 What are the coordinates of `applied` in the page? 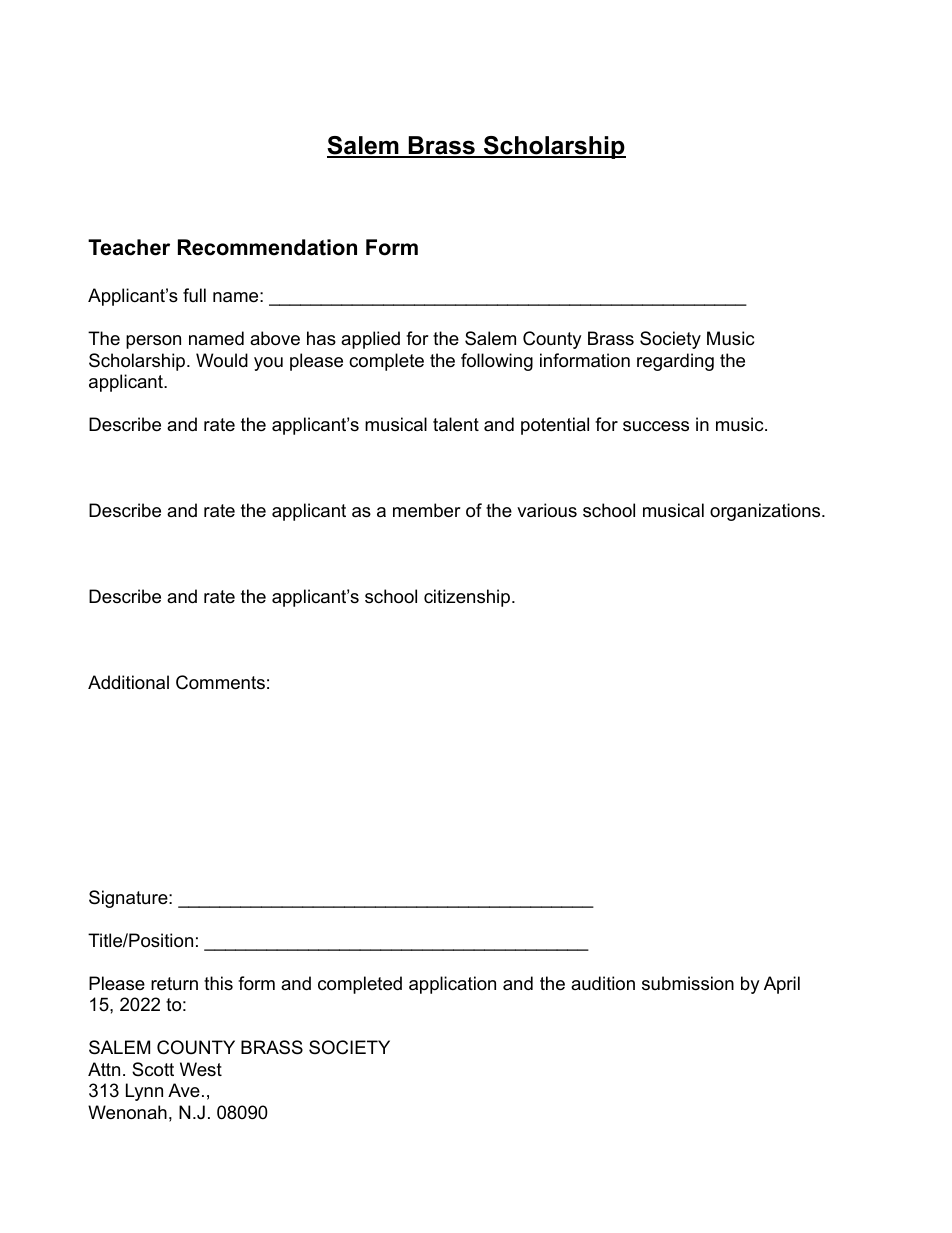 It's located at (370, 340).
